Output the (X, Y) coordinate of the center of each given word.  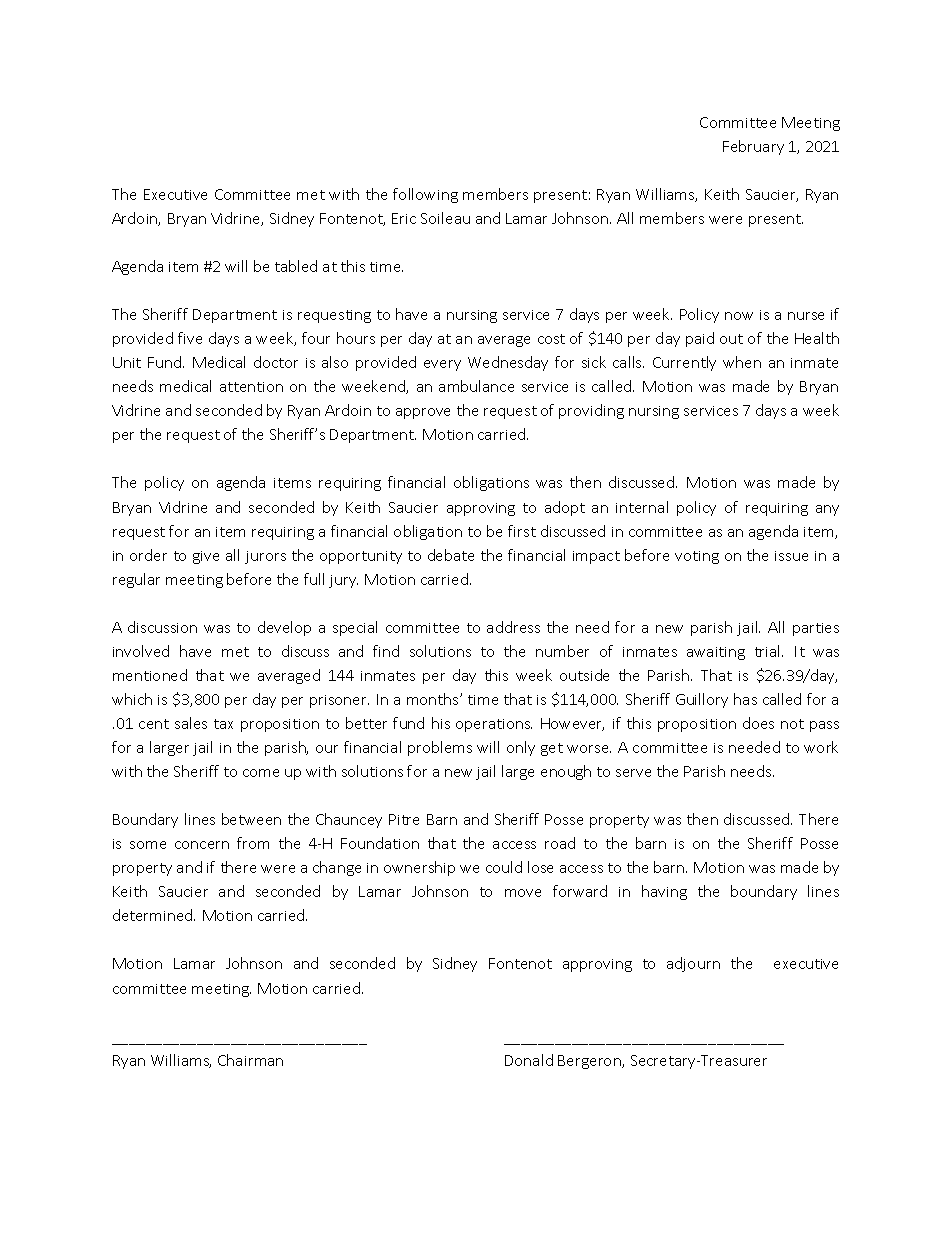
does (758, 723)
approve (423, 413)
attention (251, 387)
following (425, 195)
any (827, 510)
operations (494, 725)
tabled (296, 266)
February (753, 147)
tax (223, 724)
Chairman (250, 1060)
